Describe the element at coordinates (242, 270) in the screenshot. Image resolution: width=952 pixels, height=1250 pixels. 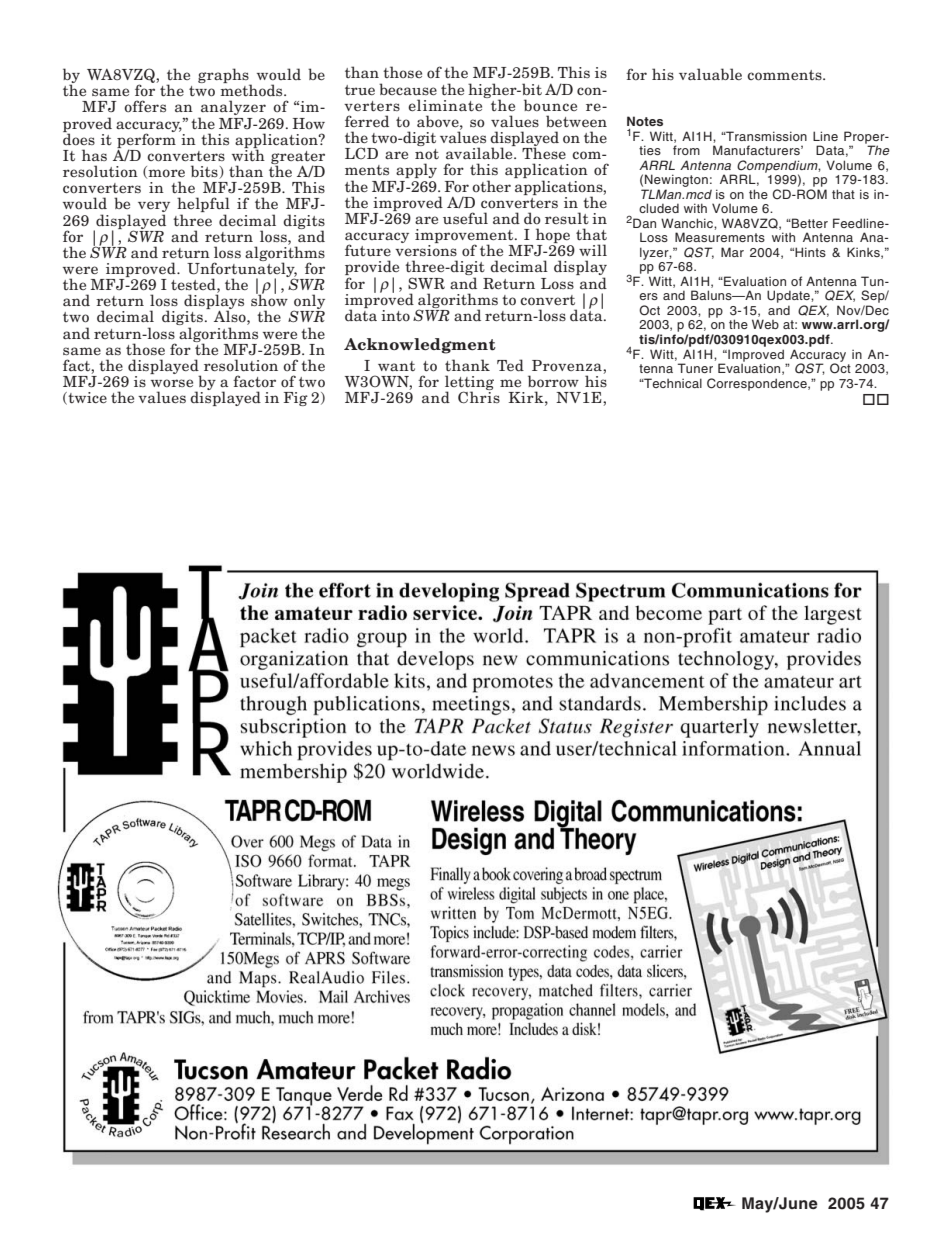
I see `Unfortunately` at that location.
